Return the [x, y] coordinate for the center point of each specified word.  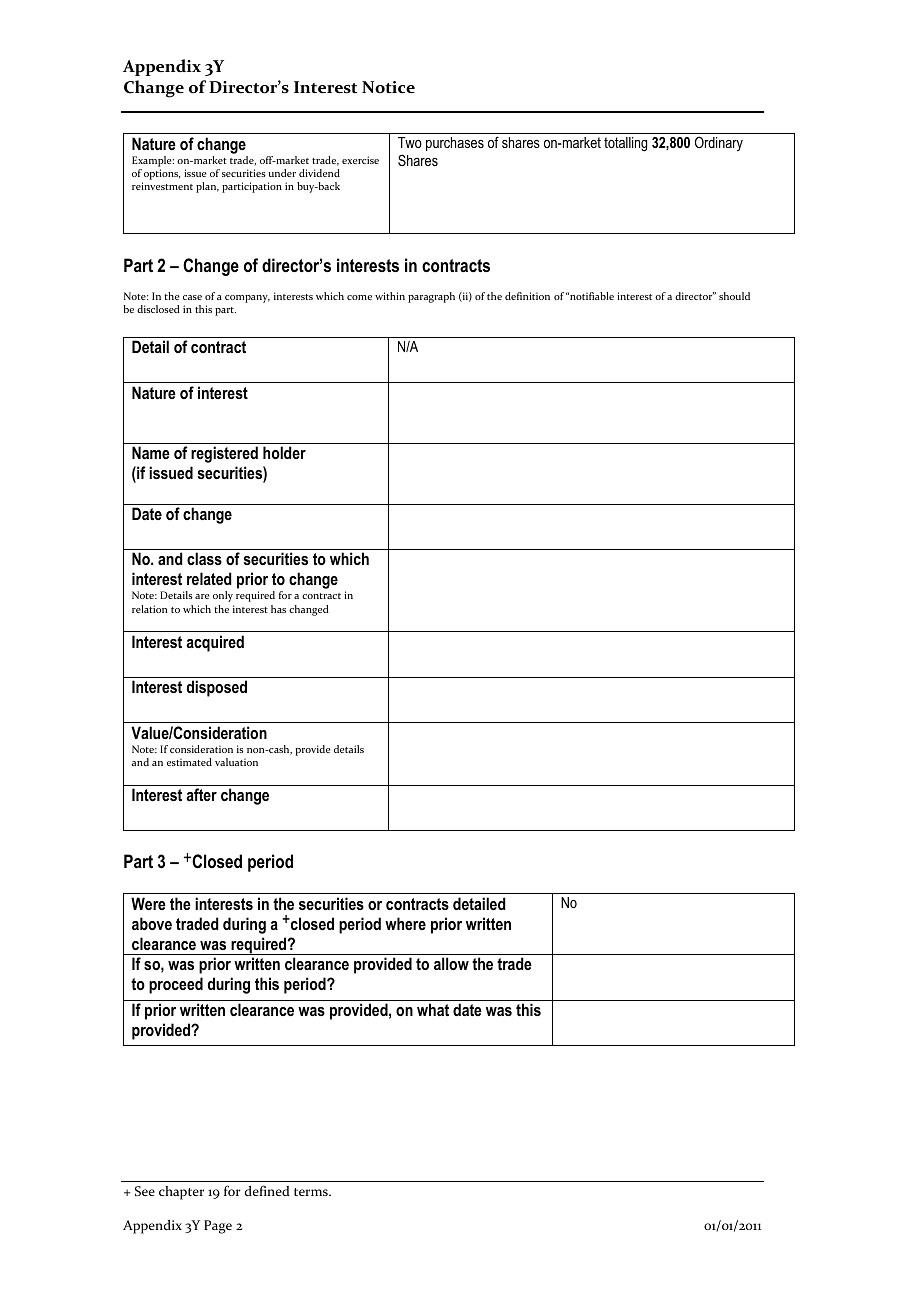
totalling [625, 144]
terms [312, 1192]
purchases [455, 144]
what [433, 1009]
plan [207, 187]
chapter [181, 1193]
